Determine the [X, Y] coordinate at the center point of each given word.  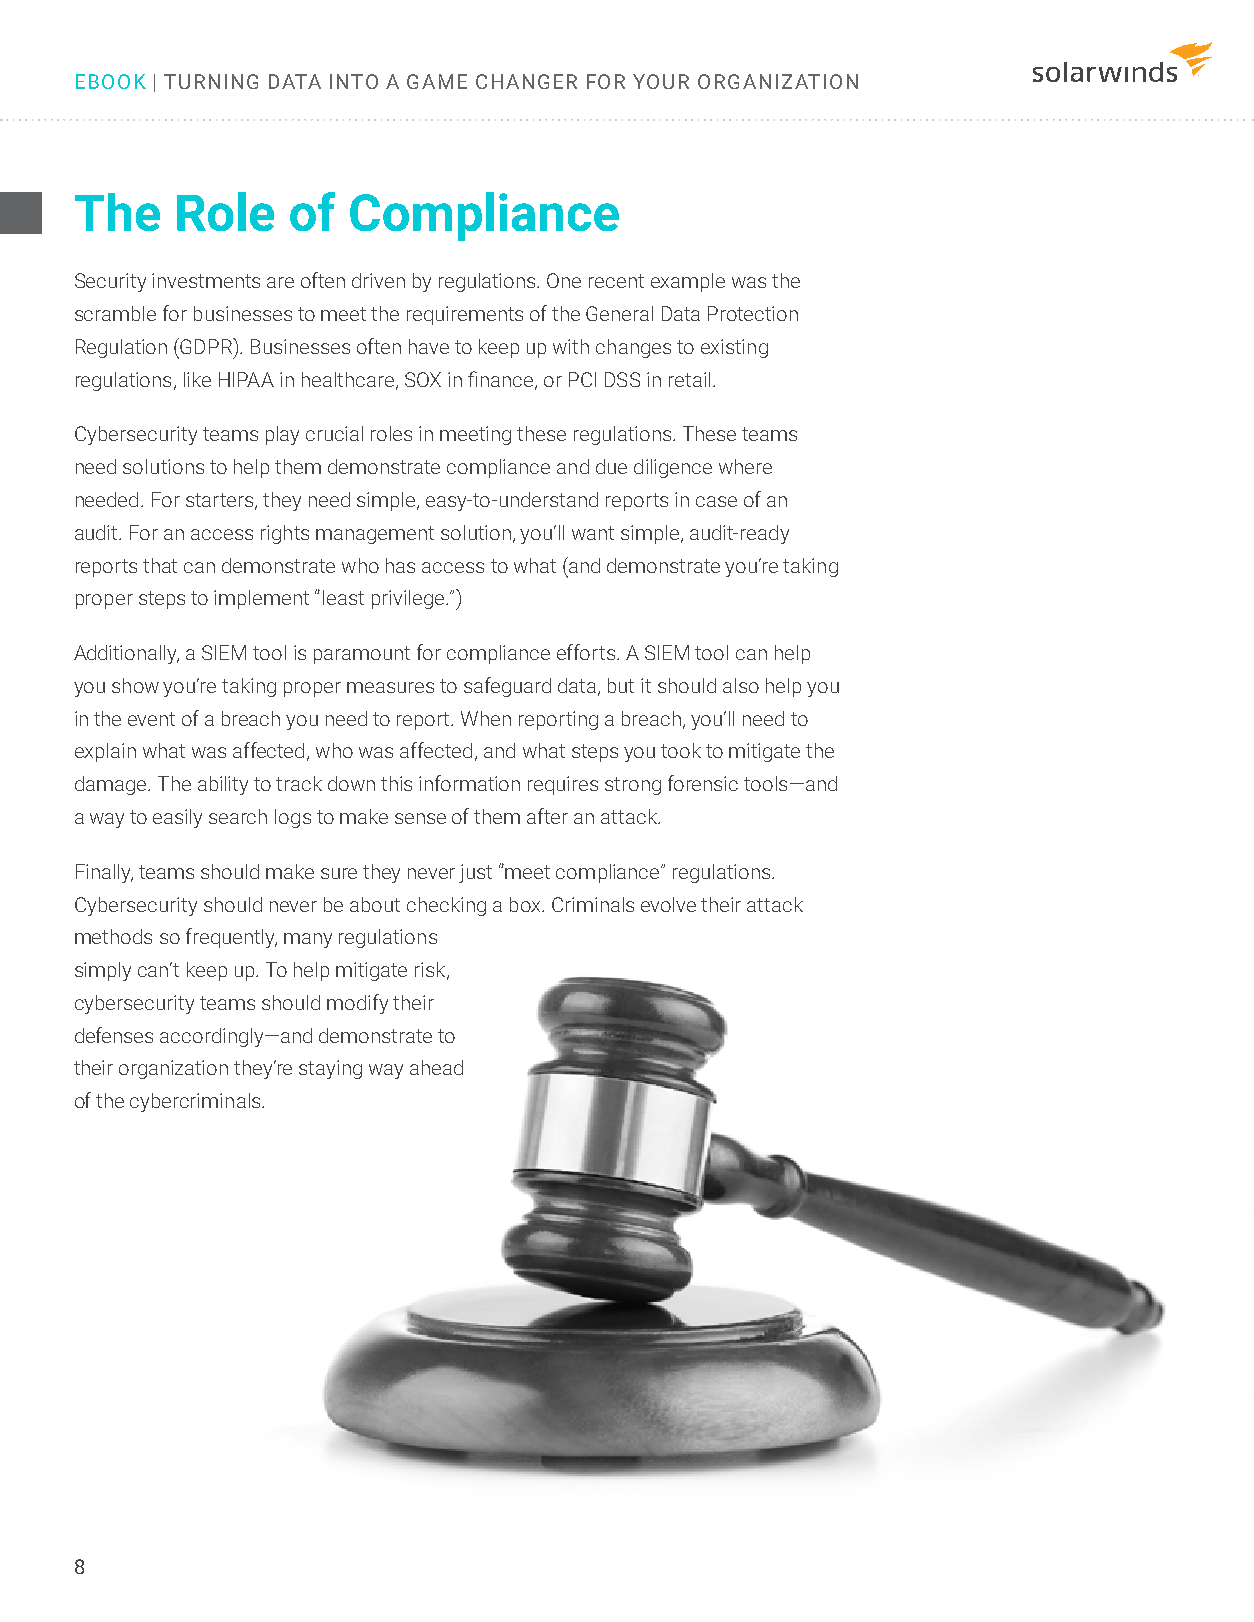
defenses [114, 1035]
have [429, 346]
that [160, 565]
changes [633, 348]
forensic [703, 783]
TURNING [211, 81]
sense [420, 818]
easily [177, 818]
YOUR [661, 81]
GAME [437, 81]
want [593, 533]
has [400, 565]
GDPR [207, 346]
